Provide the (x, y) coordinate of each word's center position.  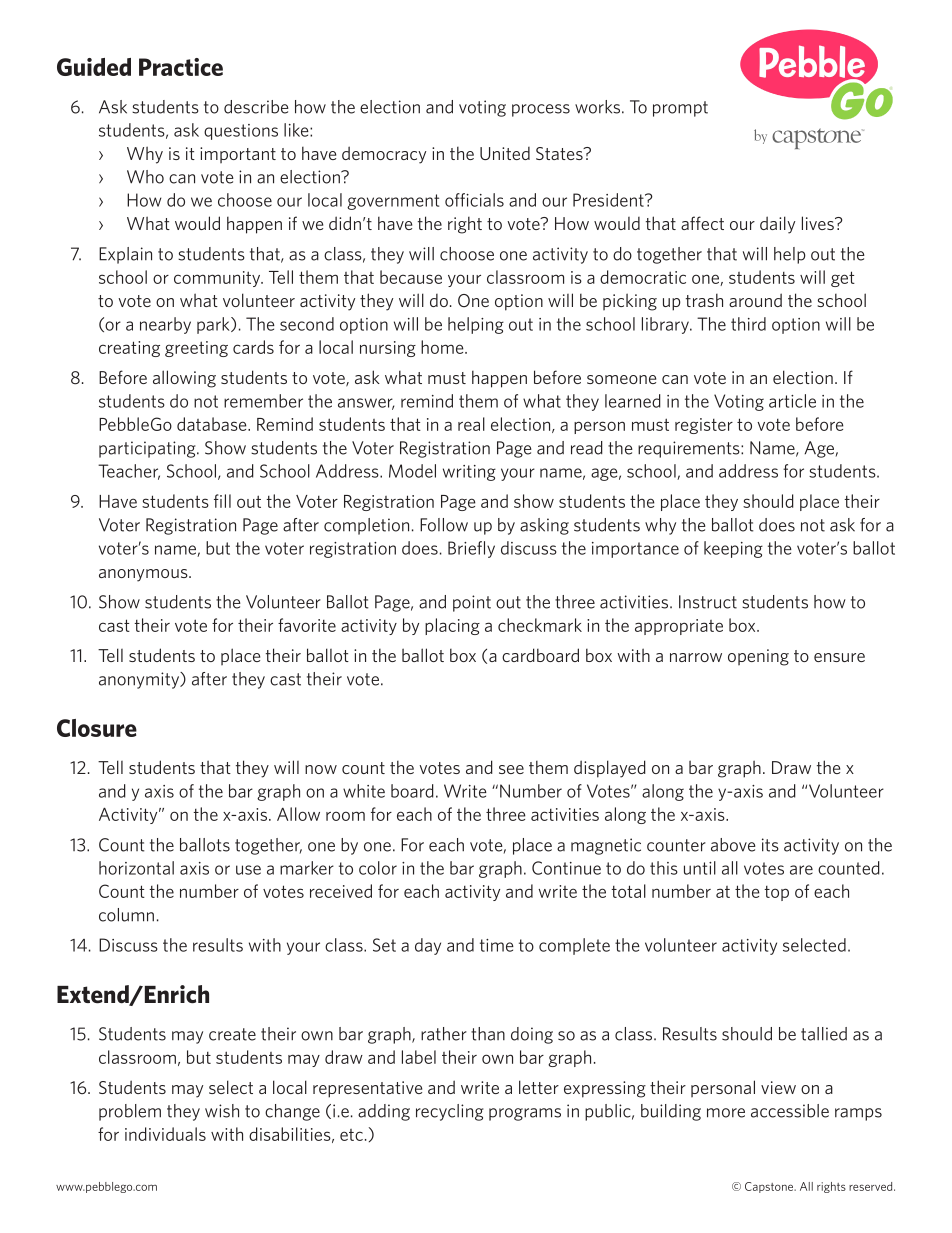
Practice (181, 67)
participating (148, 449)
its (770, 845)
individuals (165, 1134)
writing (469, 473)
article (792, 401)
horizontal (136, 868)
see (511, 769)
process (541, 110)
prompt (680, 109)
